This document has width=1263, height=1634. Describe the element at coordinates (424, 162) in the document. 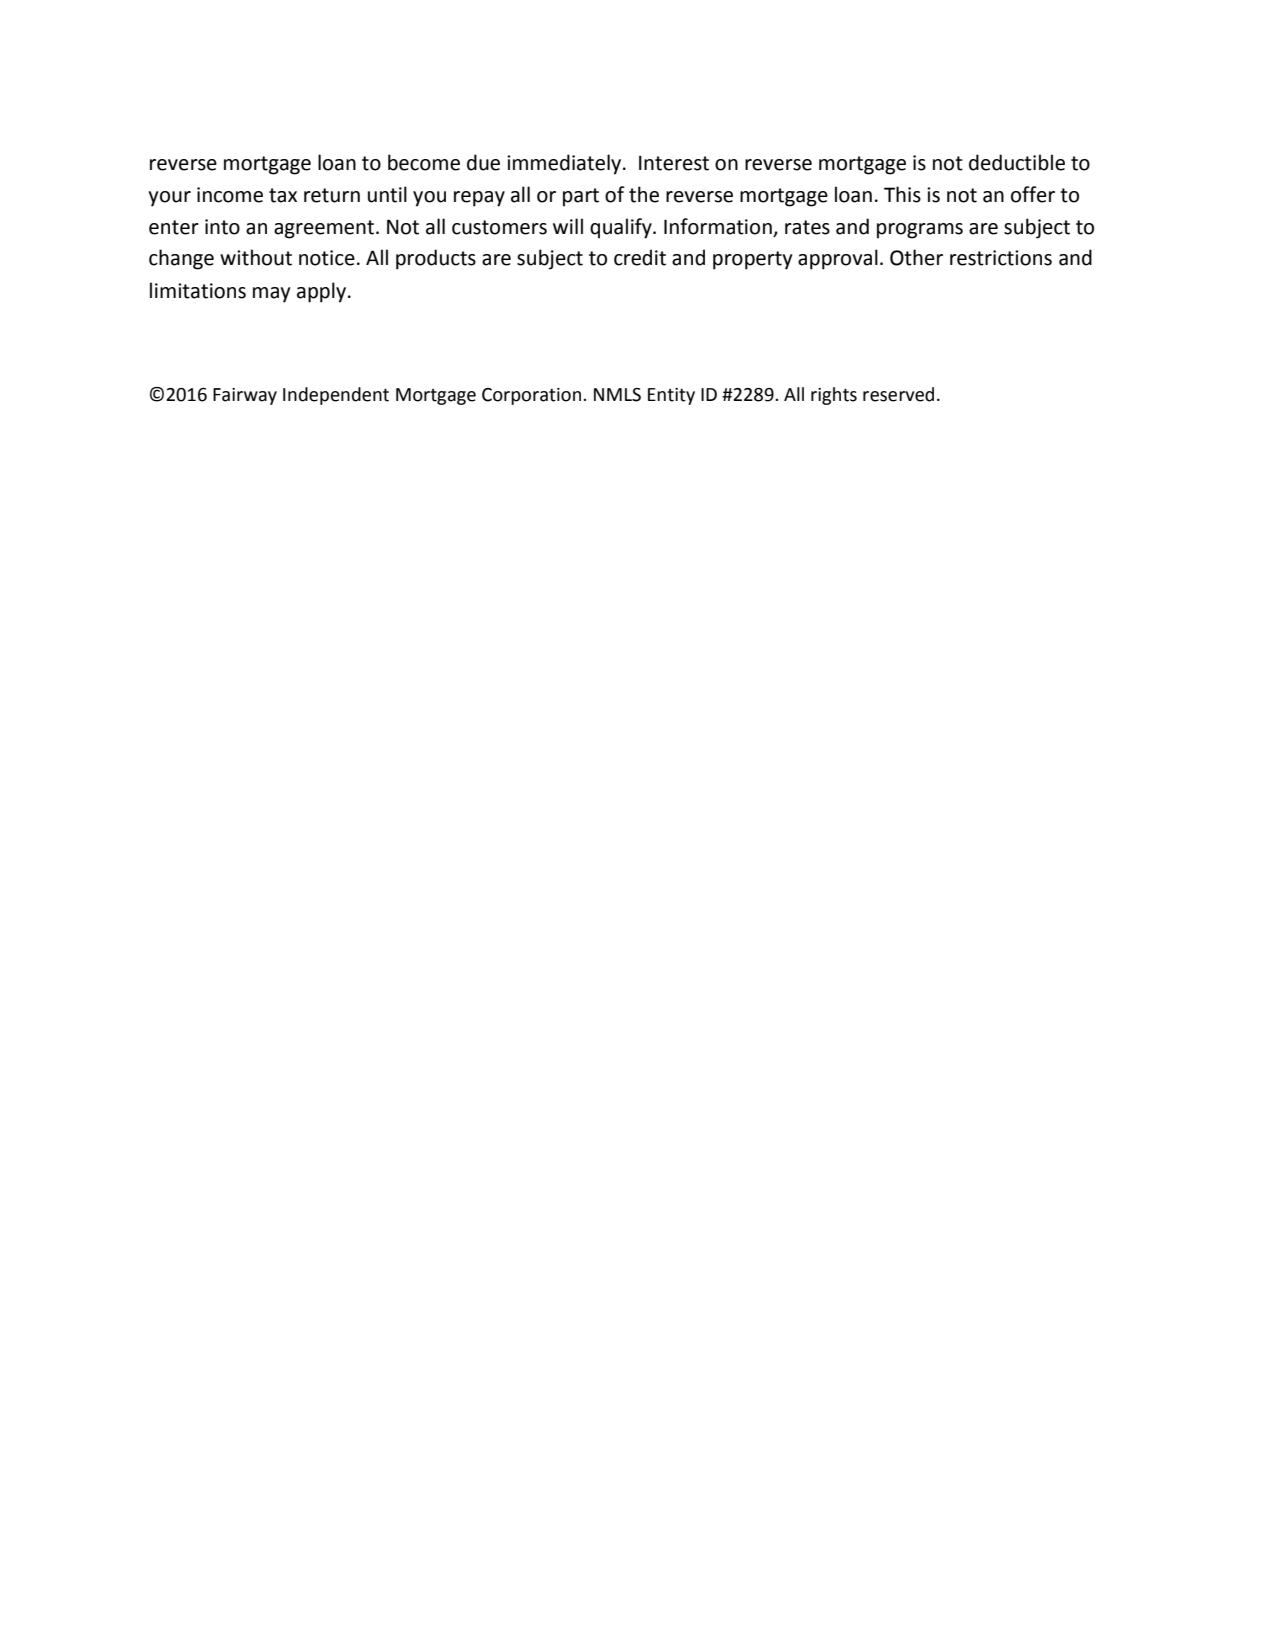

I see `become` at that location.
